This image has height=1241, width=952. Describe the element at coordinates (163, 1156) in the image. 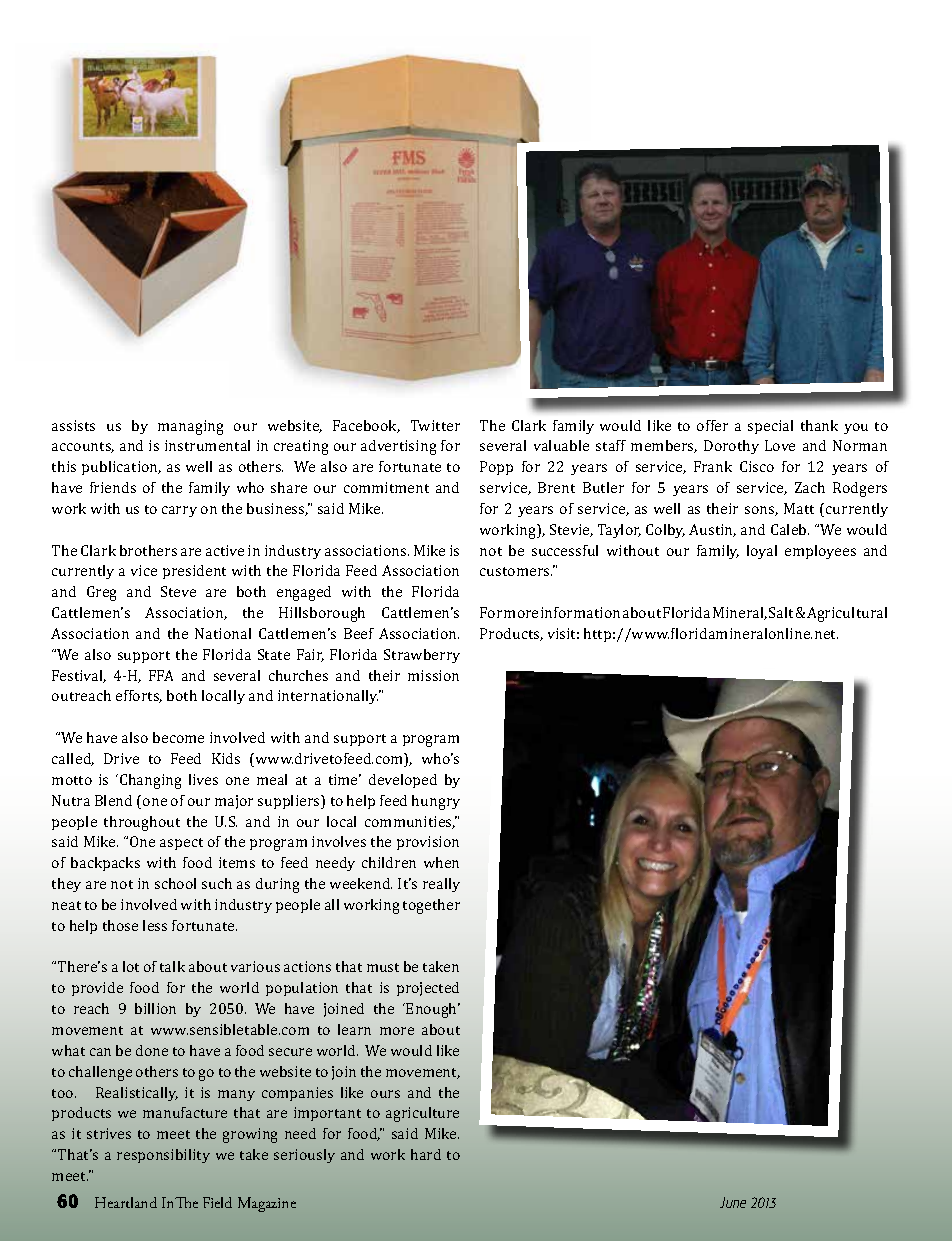

I see `responsibility` at that location.
